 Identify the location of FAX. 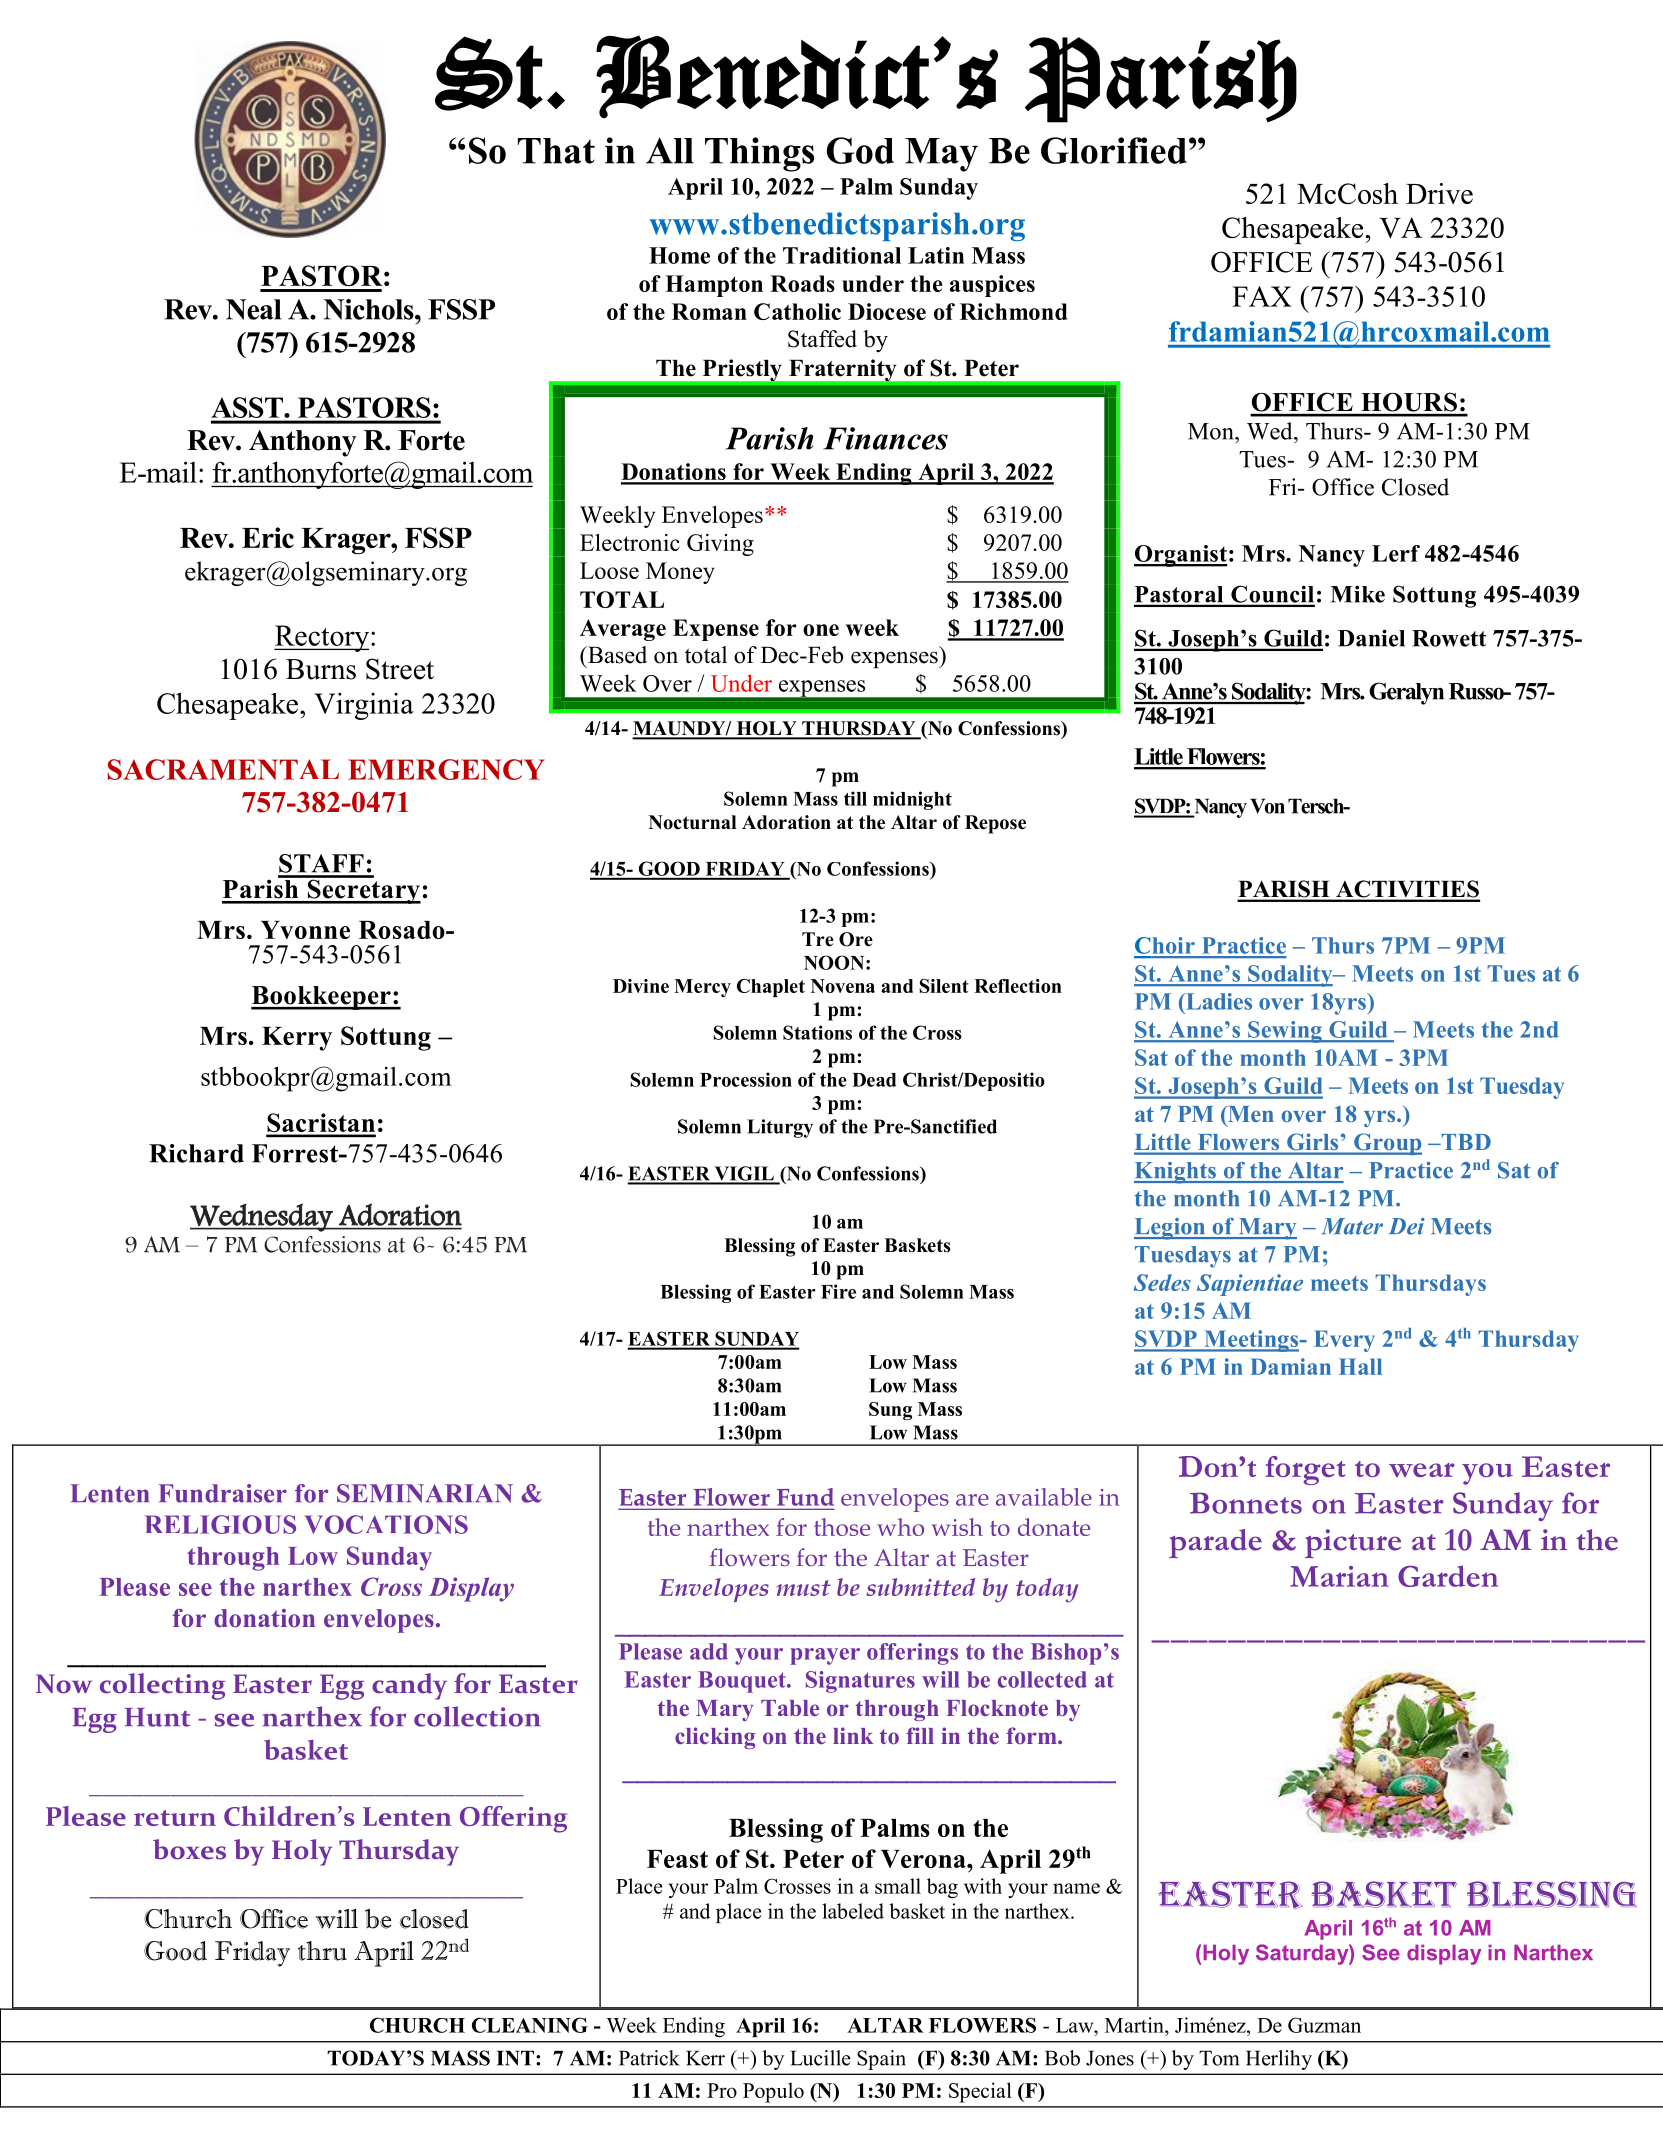
(1262, 296).
